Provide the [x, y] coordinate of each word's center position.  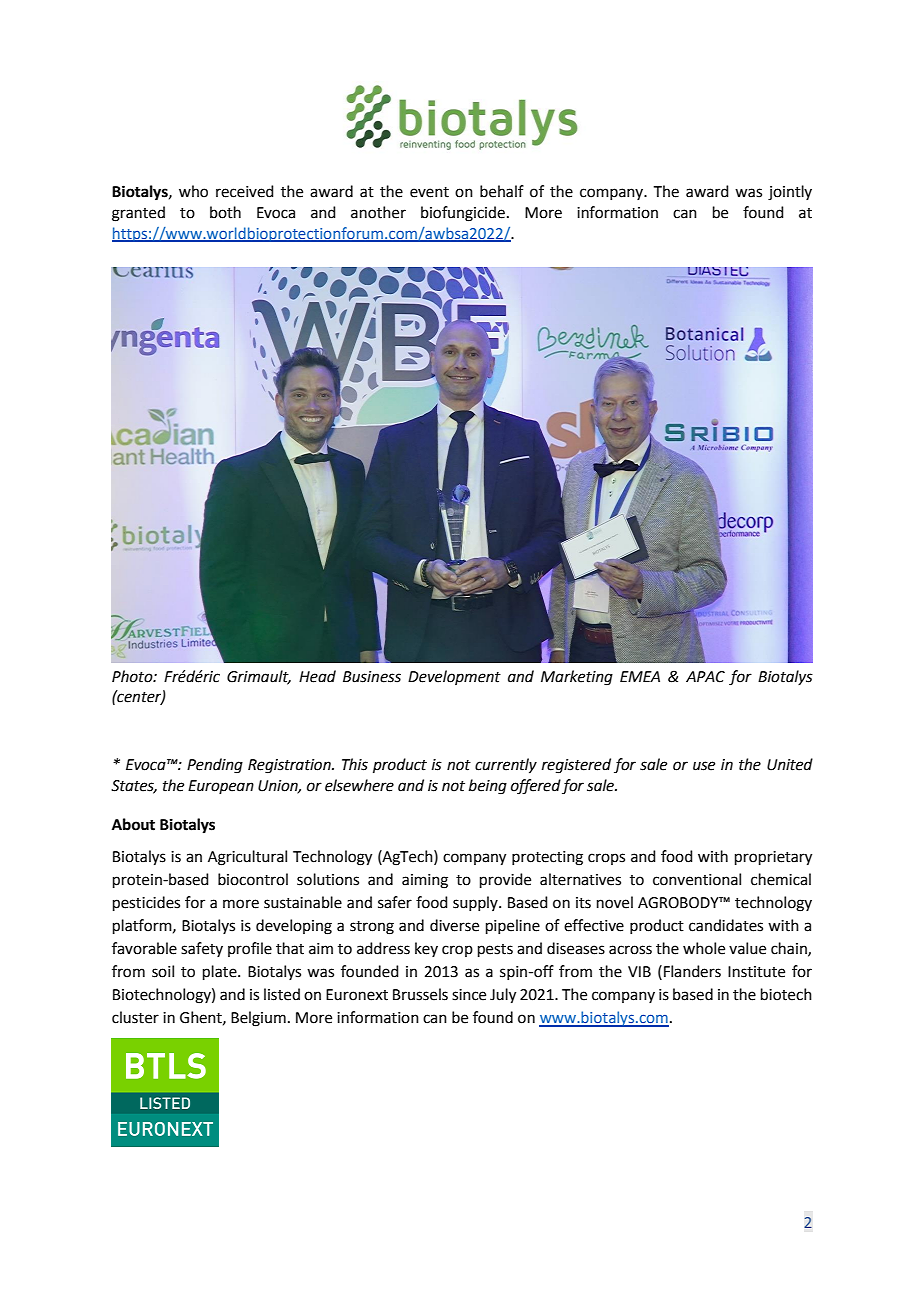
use [704, 766]
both [225, 212]
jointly [790, 193]
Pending [215, 766]
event [429, 192]
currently [506, 766]
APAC [705, 677]
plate [221, 972]
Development [454, 677]
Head [317, 676]
